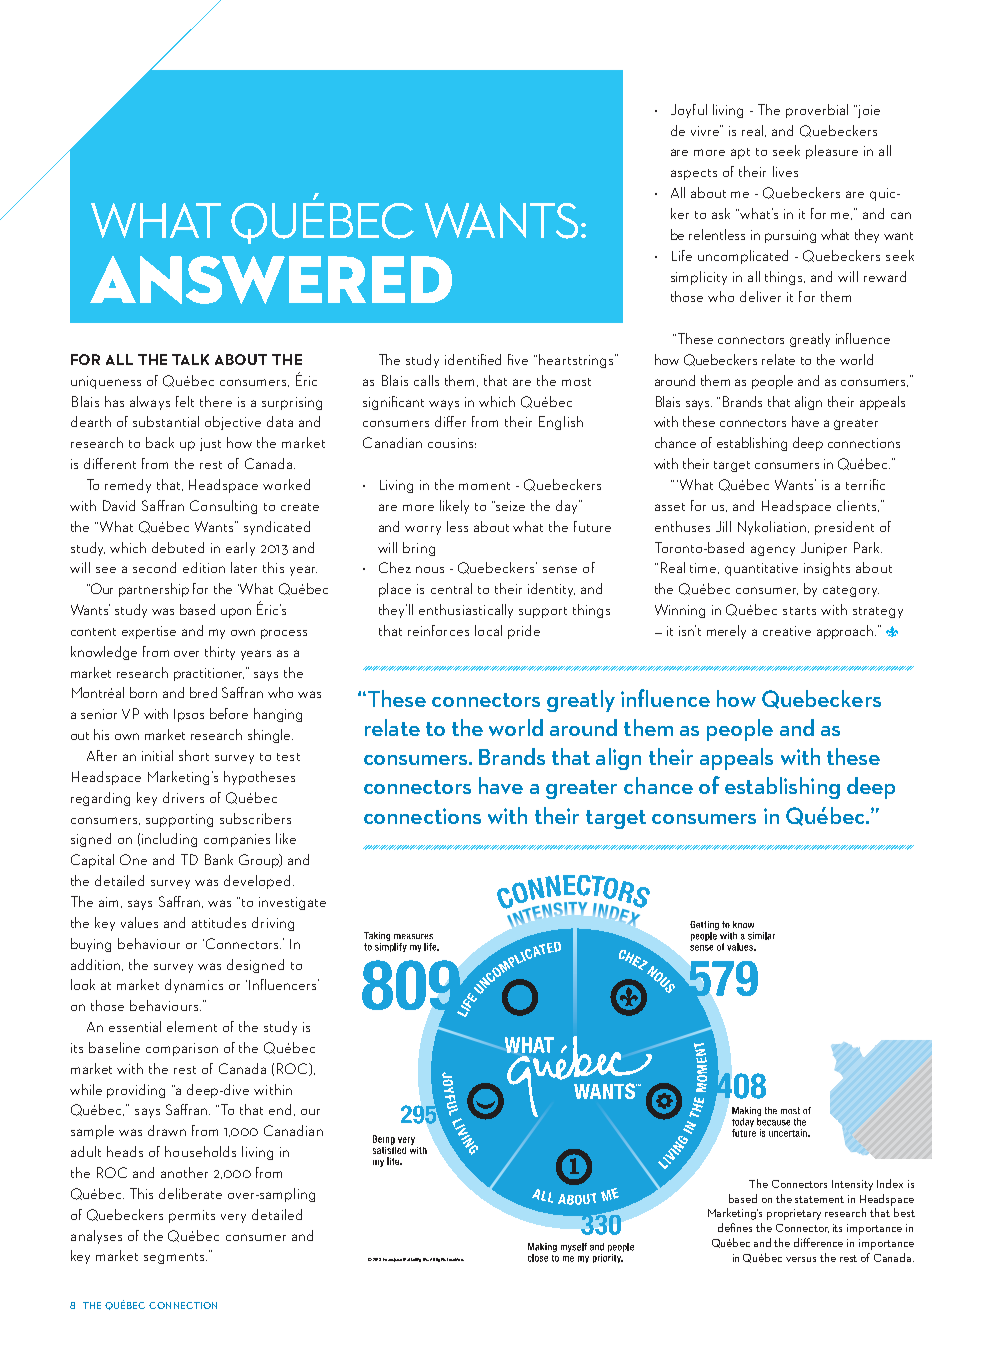 This screenshot has width=985, height=1345. What do you see at coordinates (271, 280) in the screenshot?
I see `ANSWERED` at bounding box center [271, 280].
